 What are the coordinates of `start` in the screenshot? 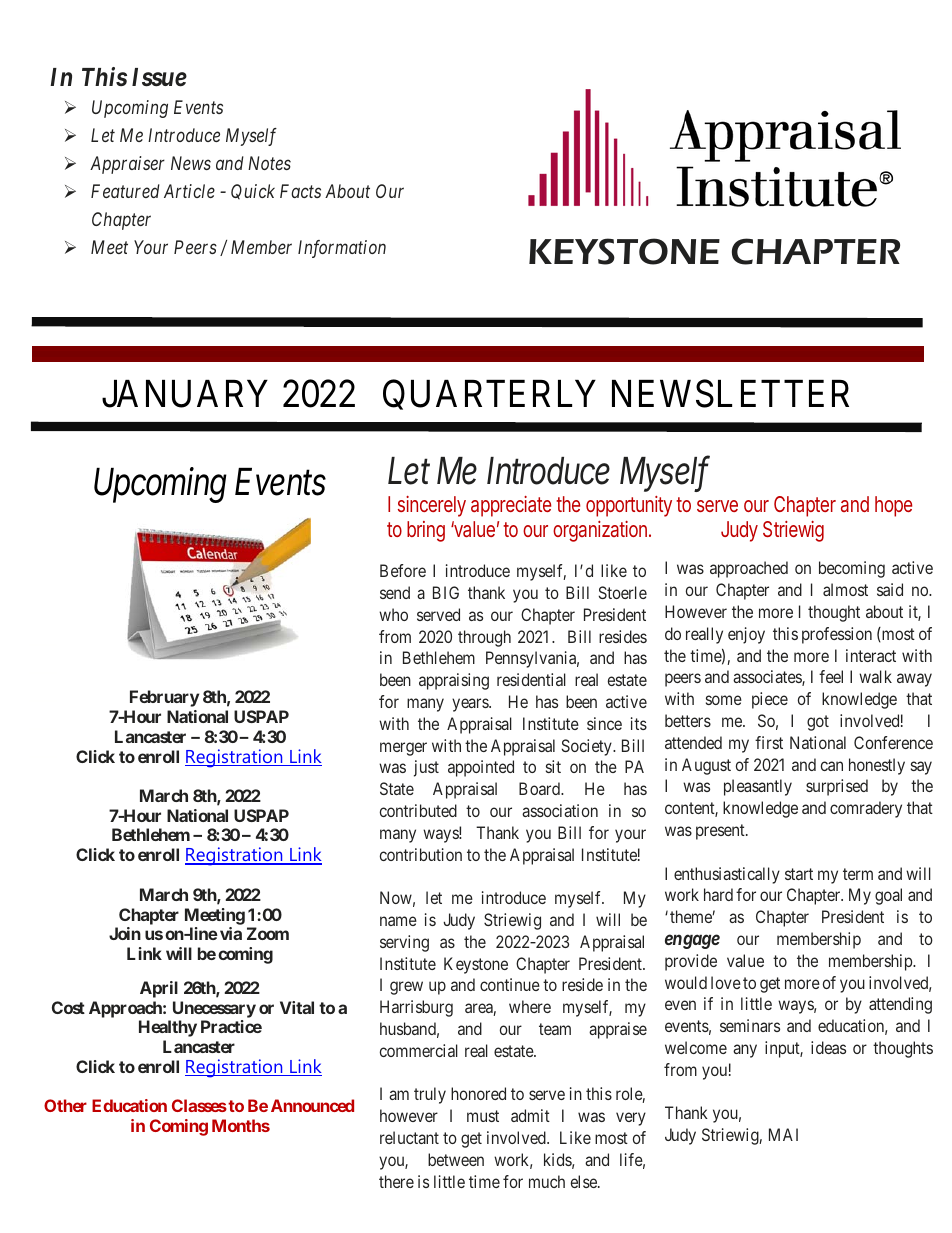 It's located at (799, 874).
